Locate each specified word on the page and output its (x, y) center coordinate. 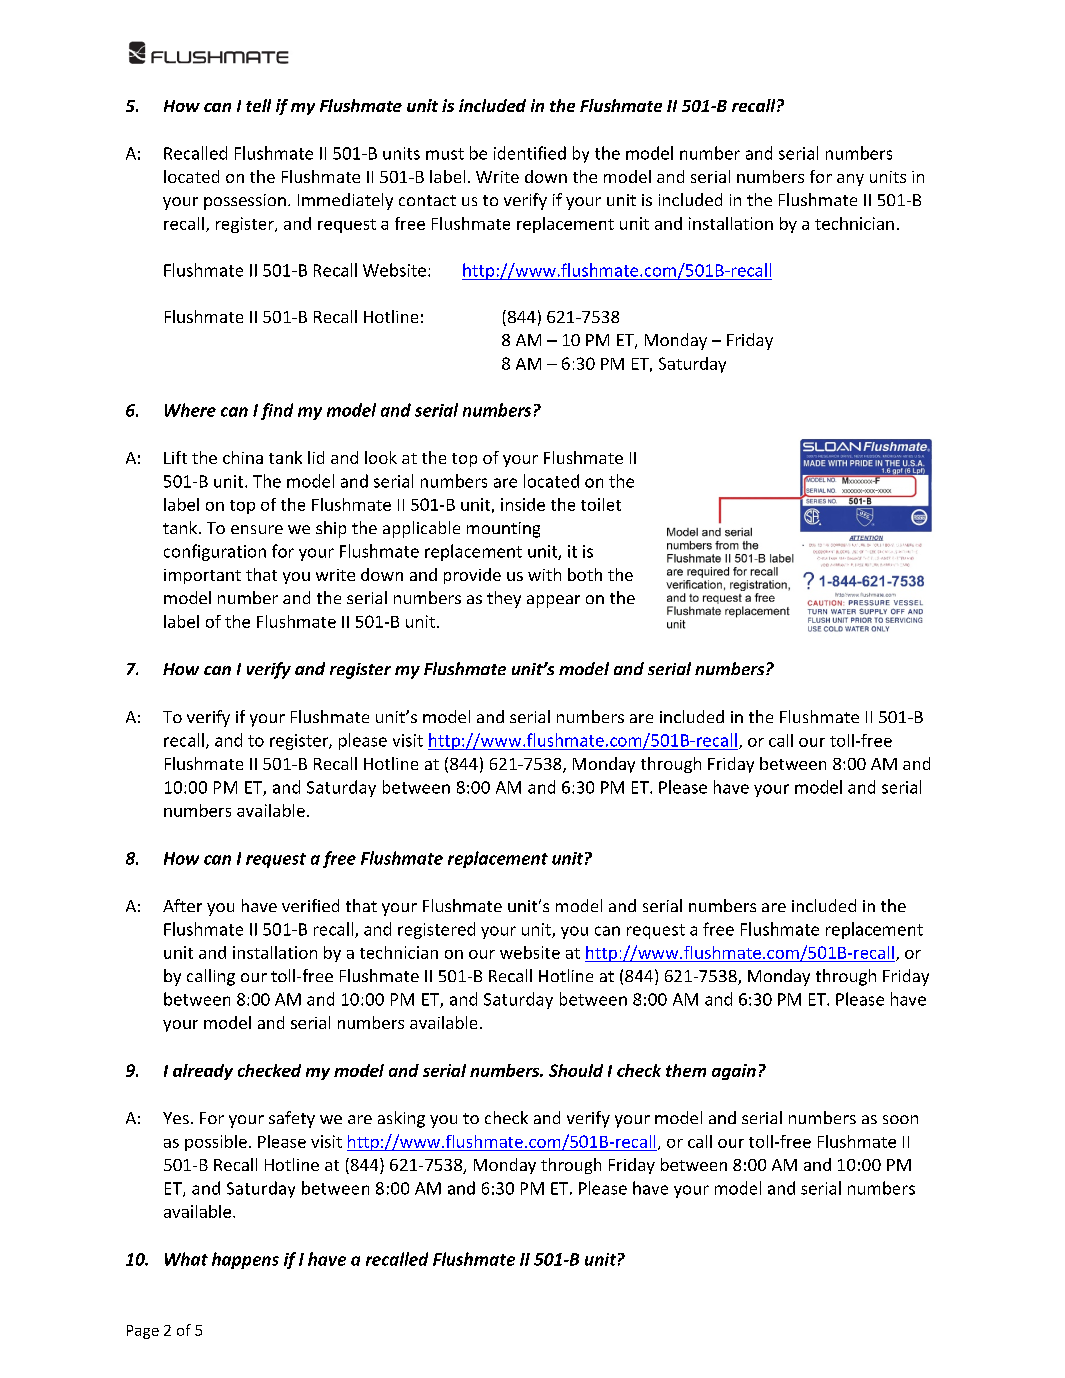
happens (245, 1260)
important (202, 576)
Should (576, 1070)
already (203, 1072)
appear (553, 601)
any (850, 180)
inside (523, 504)
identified (530, 153)
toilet (601, 504)
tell (258, 105)
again (734, 1072)
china (243, 457)
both (585, 574)
